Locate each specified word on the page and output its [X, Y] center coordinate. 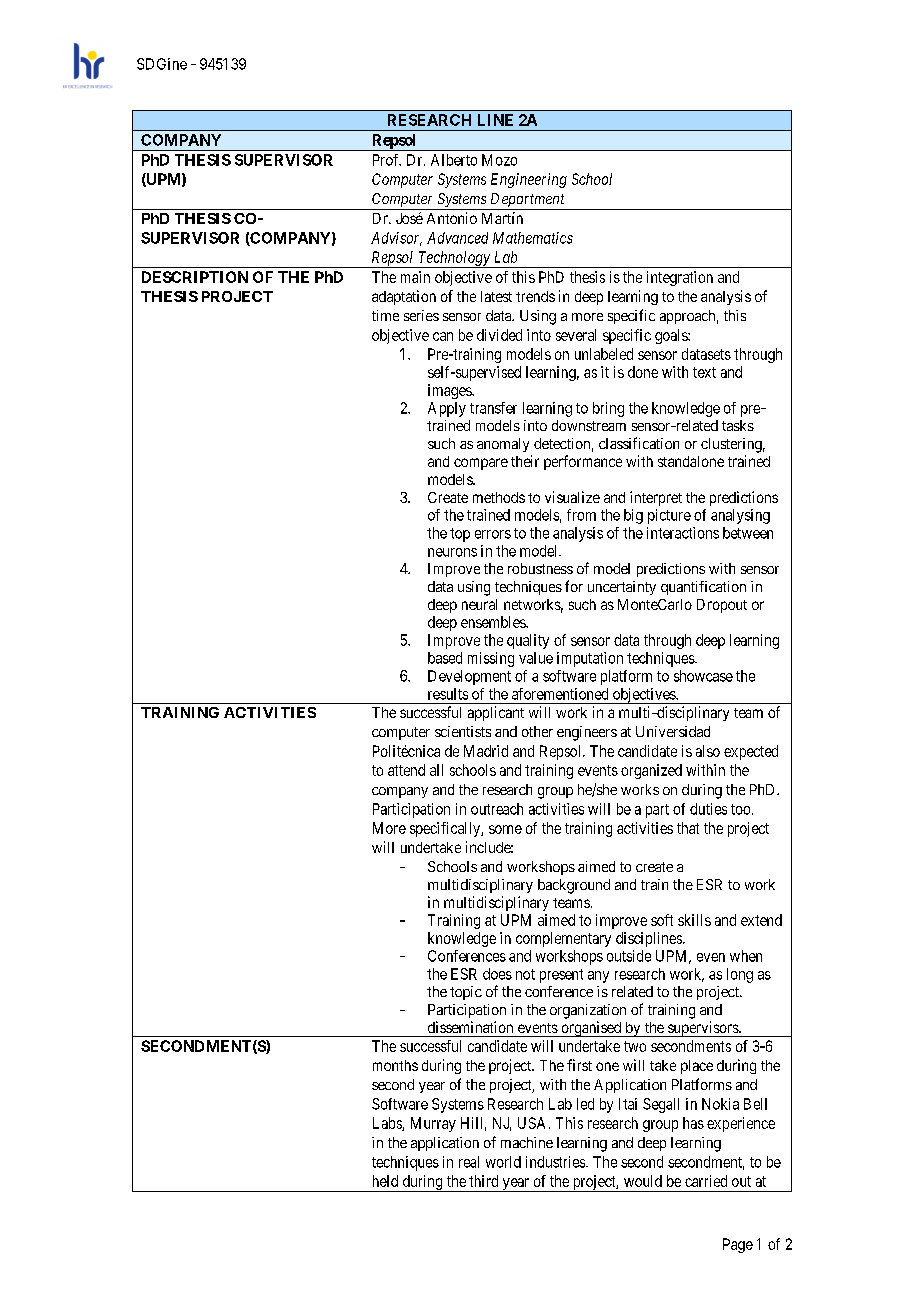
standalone [691, 461]
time [385, 315]
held [385, 1181]
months [395, 1065]
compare [481, 464]
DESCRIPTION [195, 277]
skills [694, 920]
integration [680, 278]
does [497, 974]
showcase [703, 676]
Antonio [452, 218]
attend [406, 770]
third [483, 1181]
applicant [496, 713]
